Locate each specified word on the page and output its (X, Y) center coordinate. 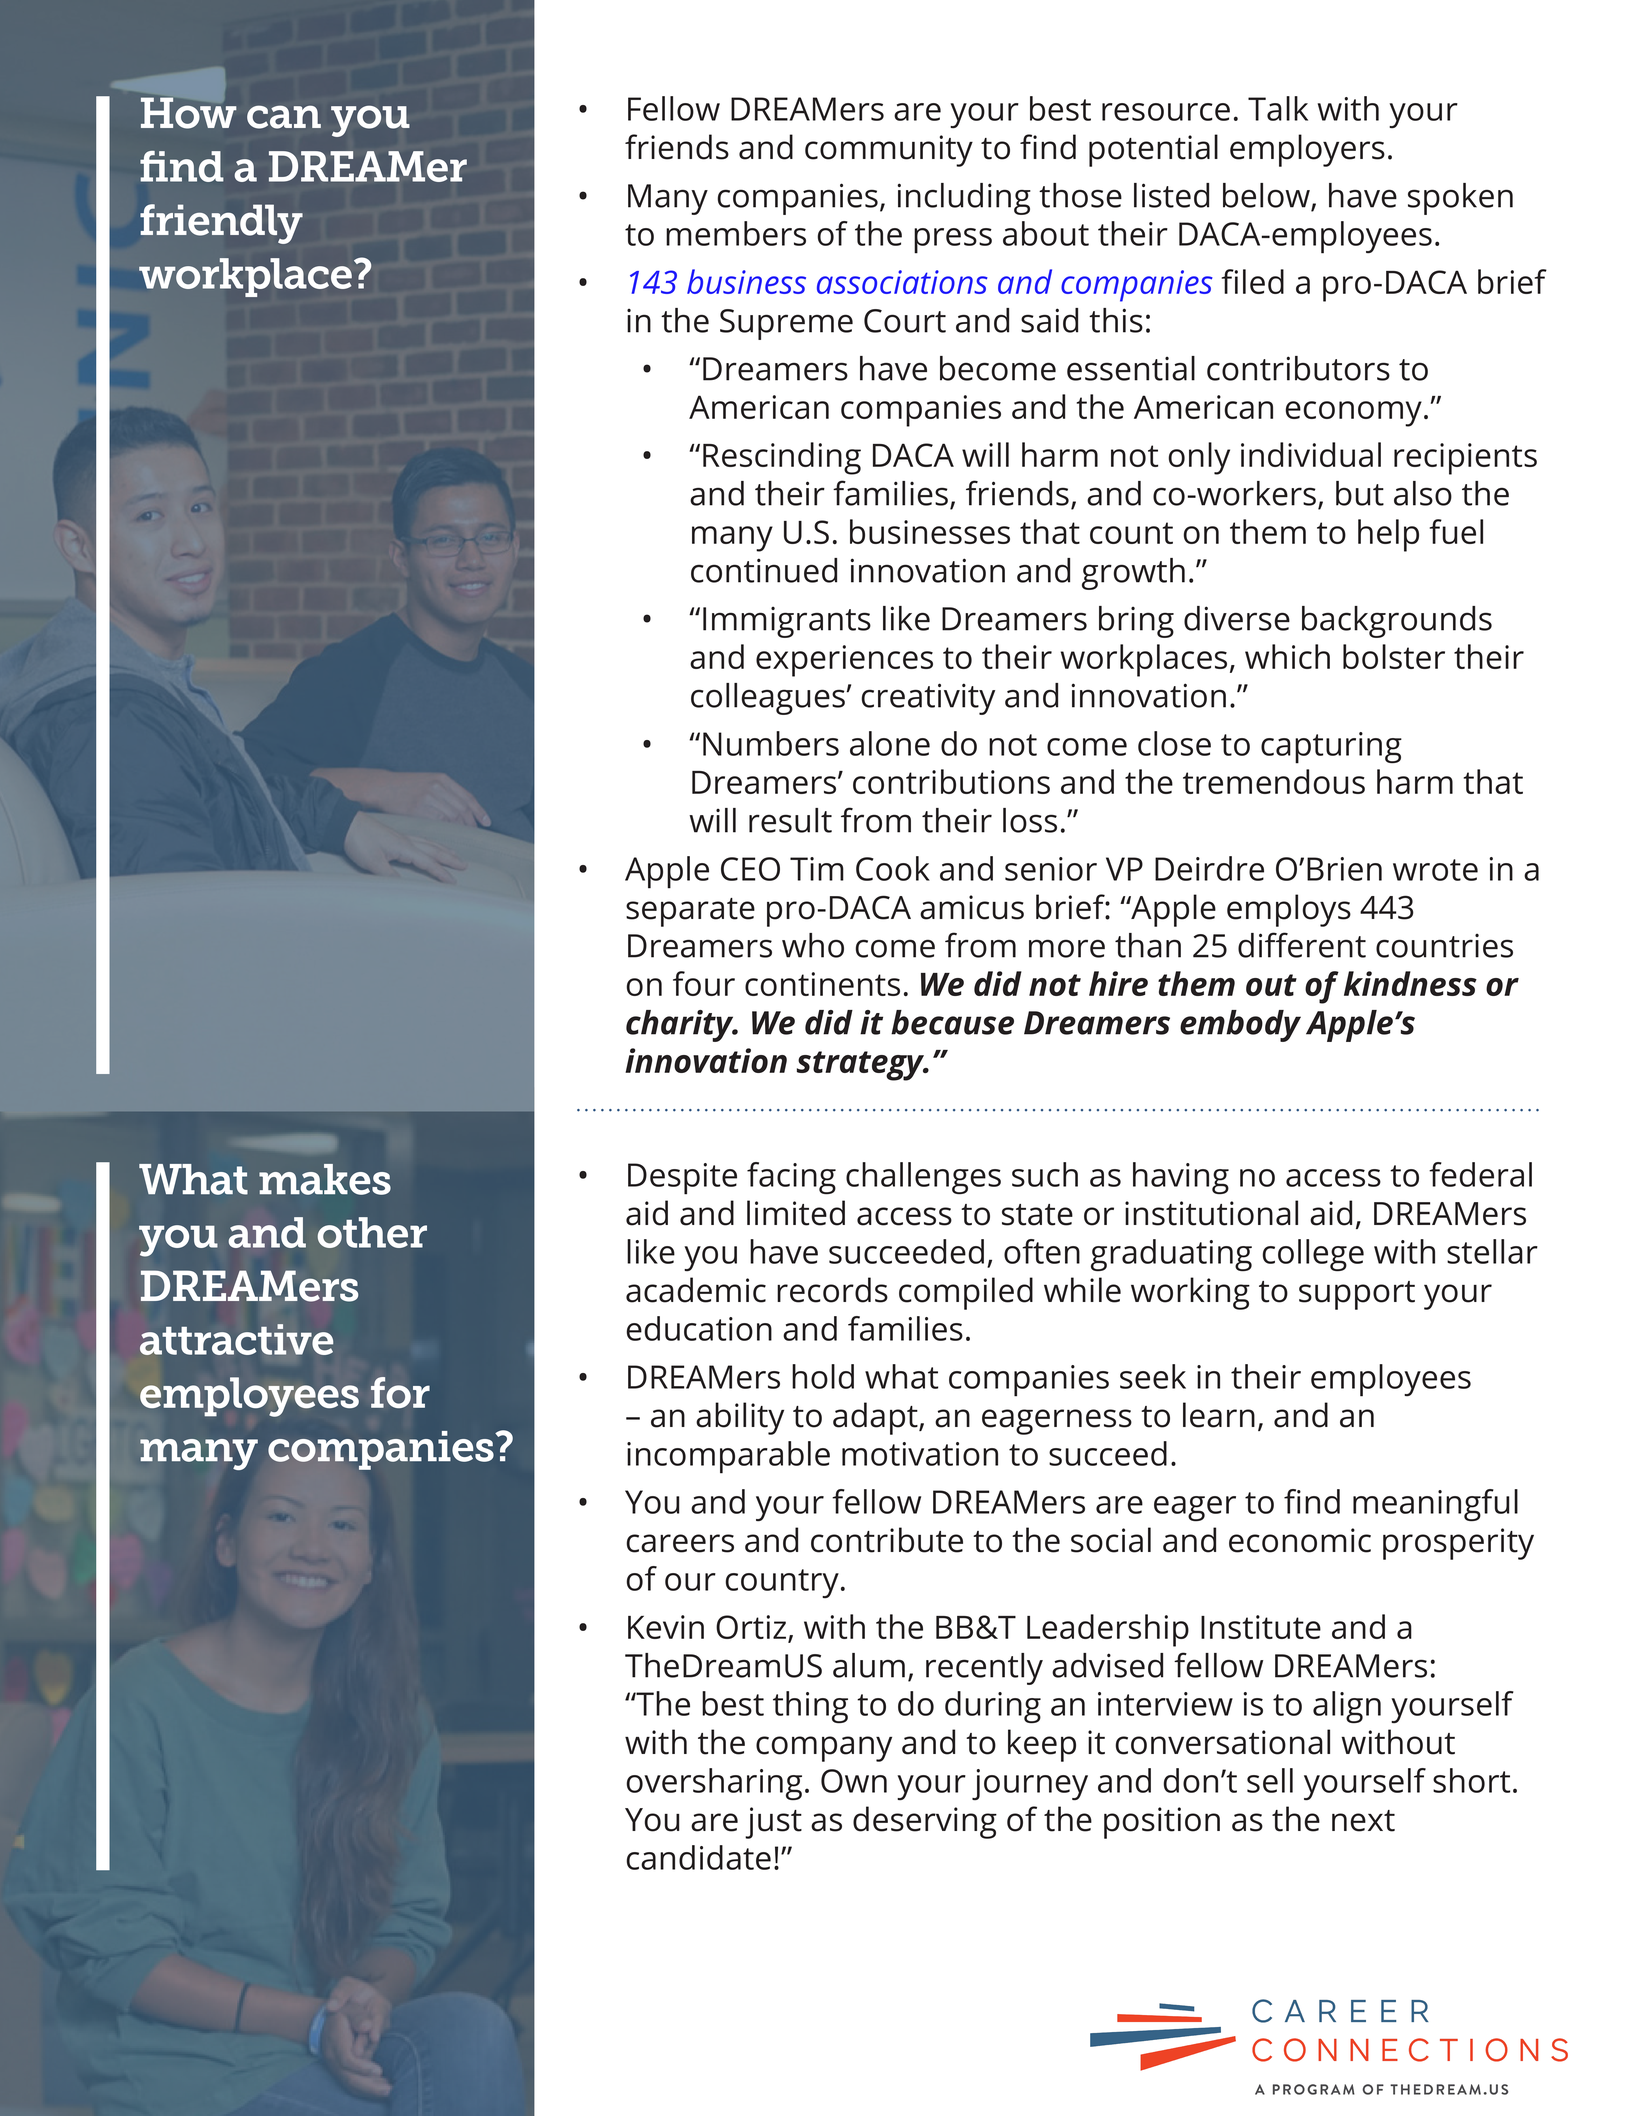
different (1302, 945)
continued (764, 570)
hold (823, 1376)
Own (854, 1781)
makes (325, 1179)
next (1363, 1821)
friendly (221, 224)
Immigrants (787, 622)
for (400, 1392)
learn (1219, 1415)
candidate (699, 1857)
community (889, 151)
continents (822, 984)
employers (1307, 150)
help (1388, 535)
